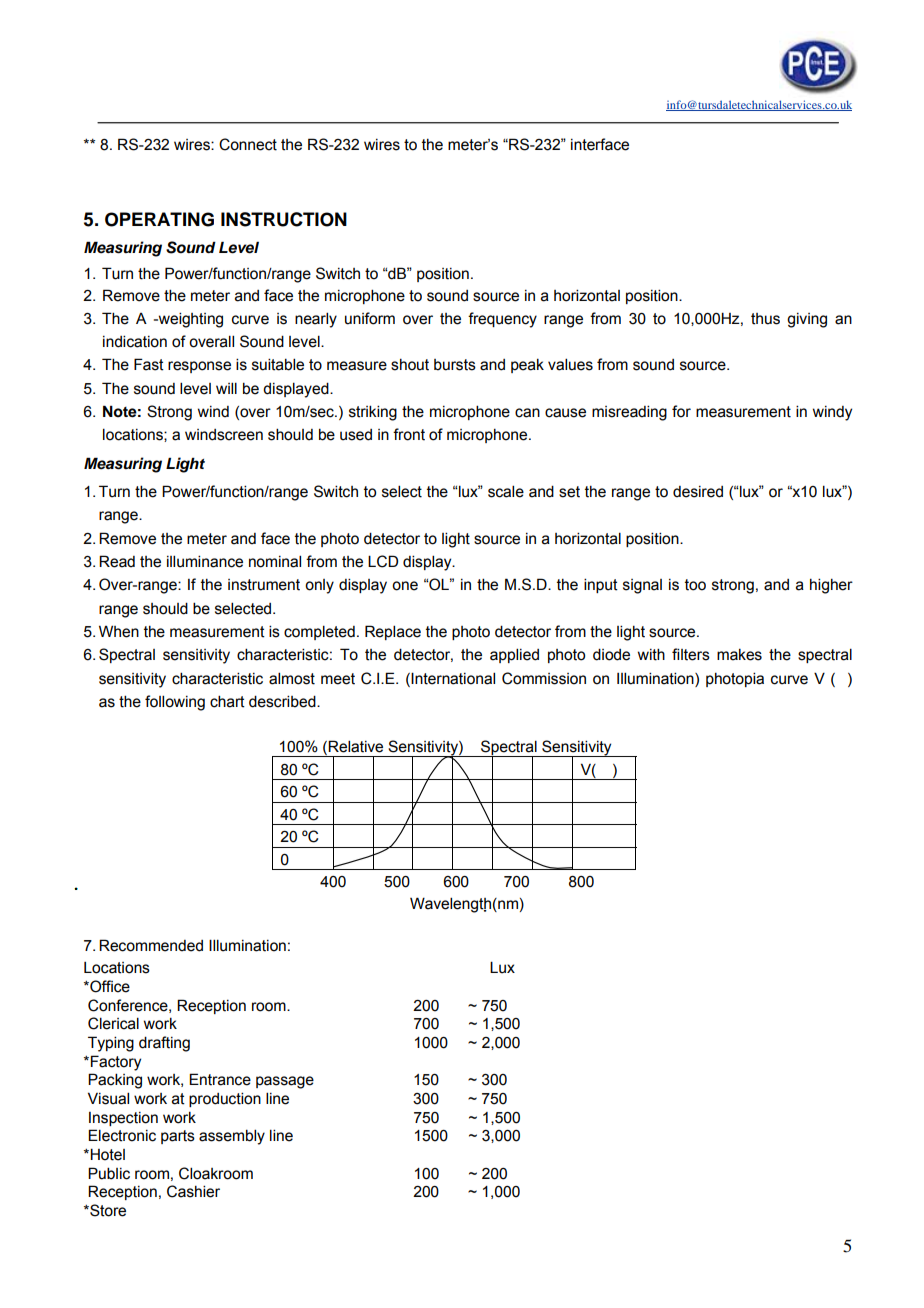  Describe the element at coordinates (178, 1137) in the document. I see `parts` at that location.
